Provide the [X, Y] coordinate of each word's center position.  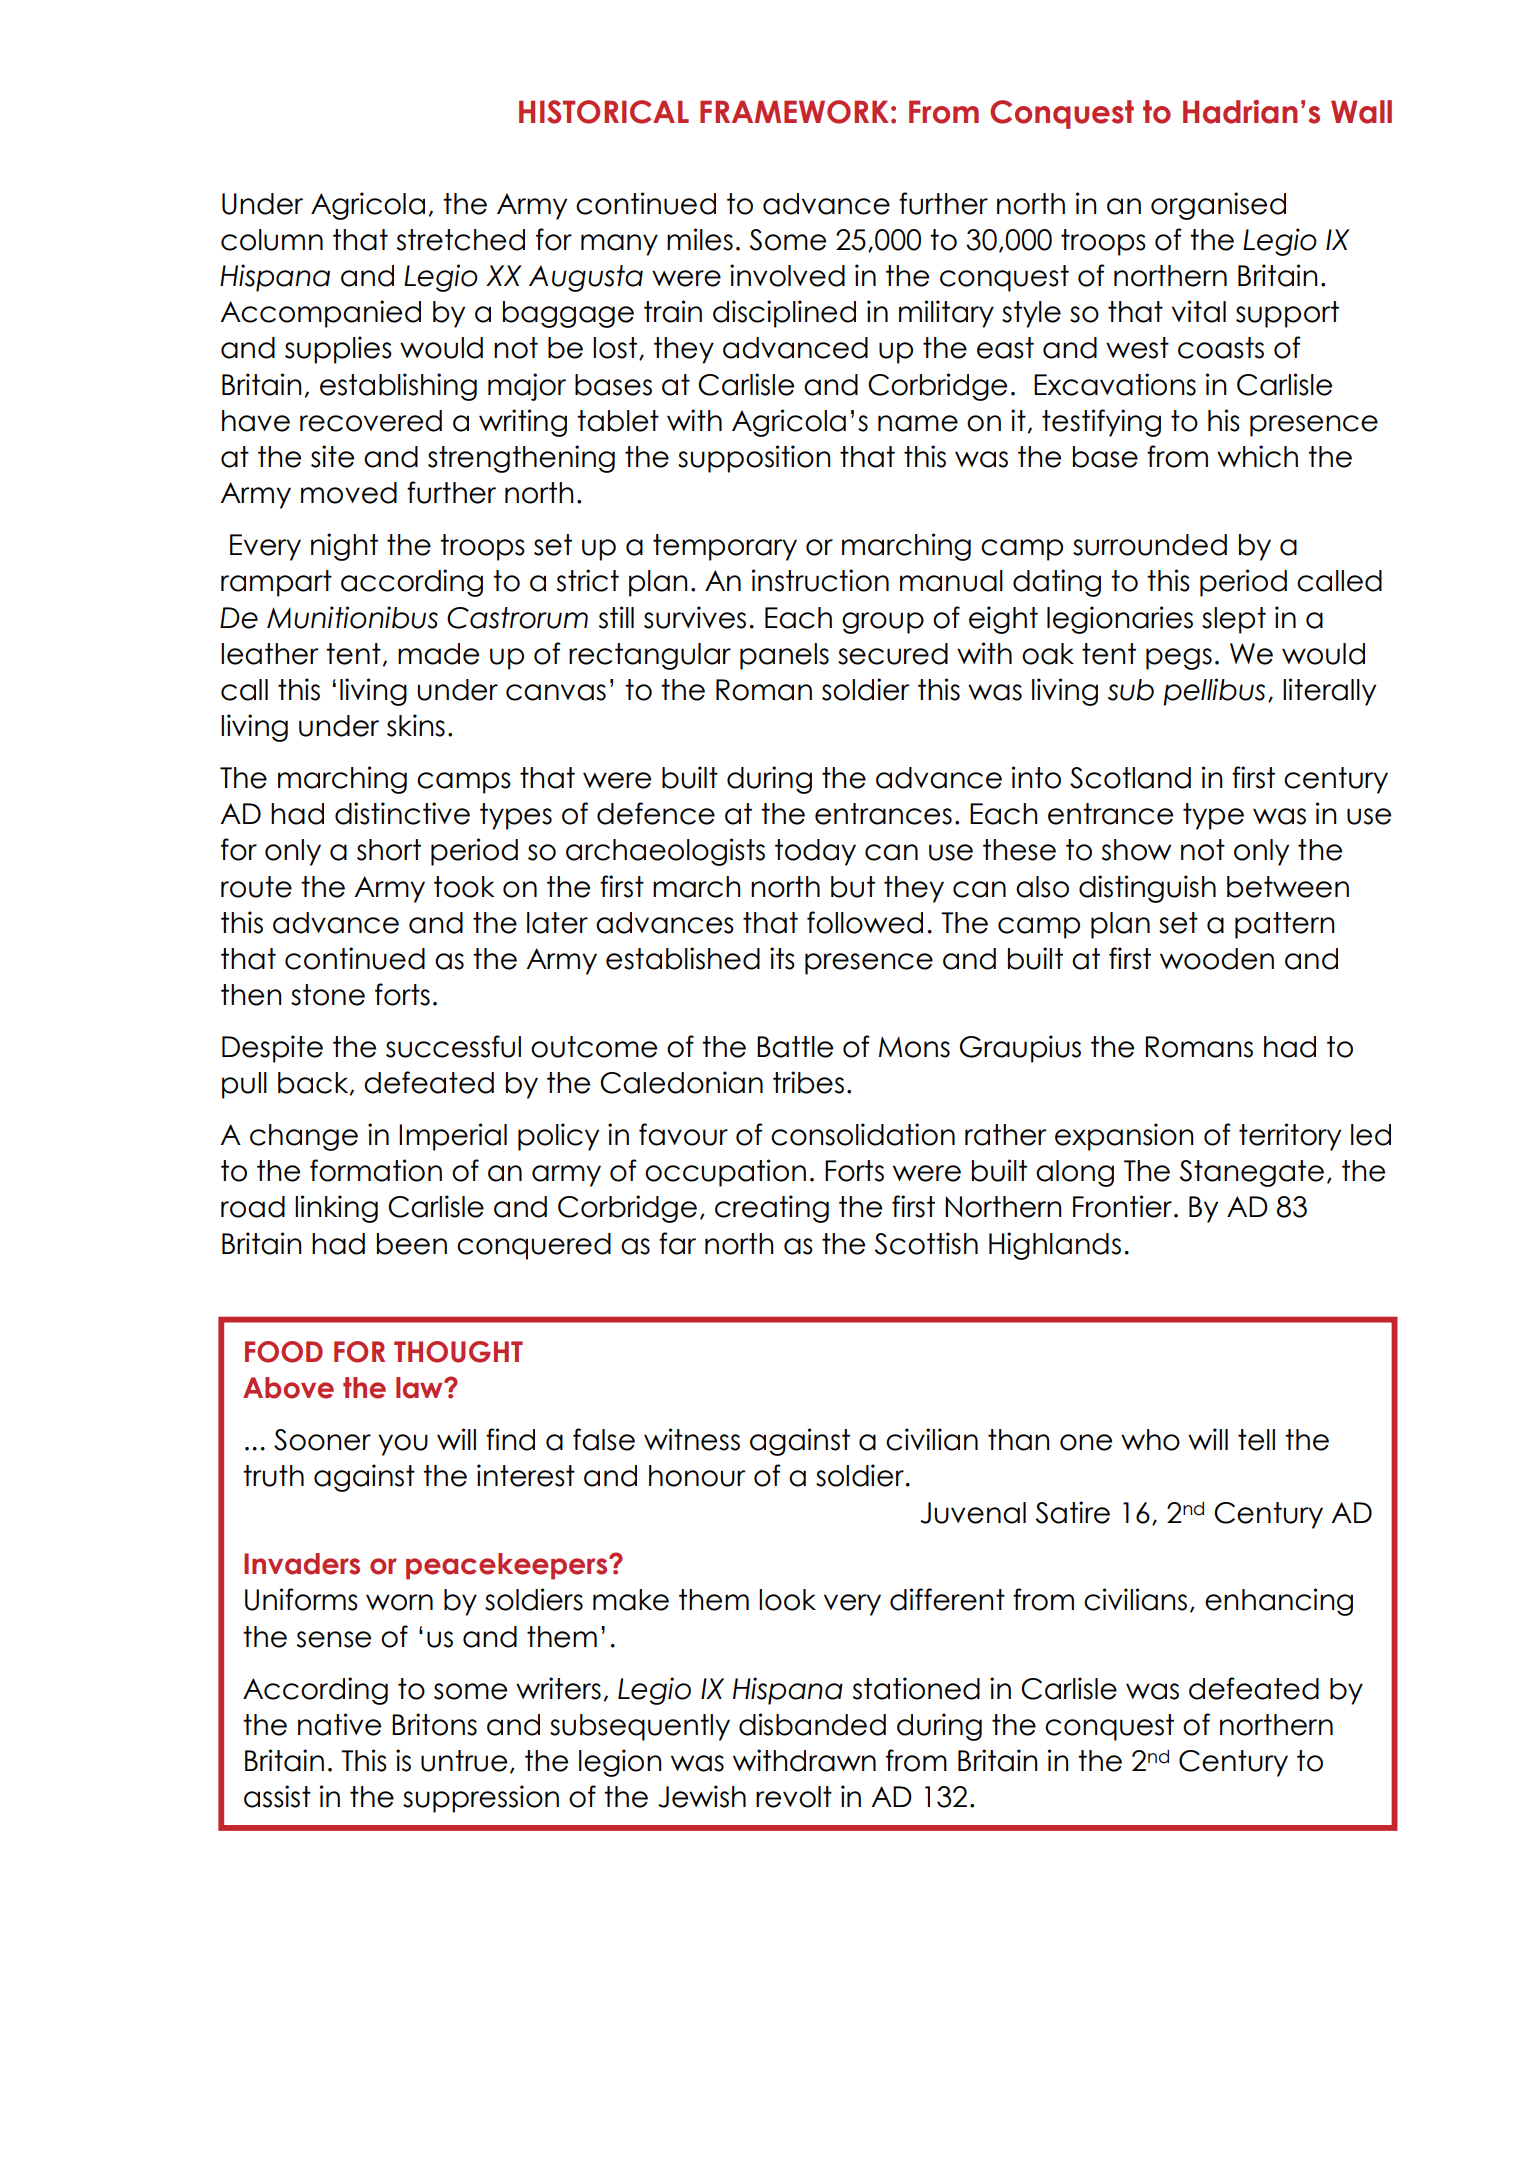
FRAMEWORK [794, 112]
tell [1256, 1440]
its [782, 958]
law [420, 1388]
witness [692, 1439]
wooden [1217, 959]
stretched [461, 240]
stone [328, 995]
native [339, 1724]
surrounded [1150, 545]
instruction [820, 580]
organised [1218, 206]
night [344, 547]
